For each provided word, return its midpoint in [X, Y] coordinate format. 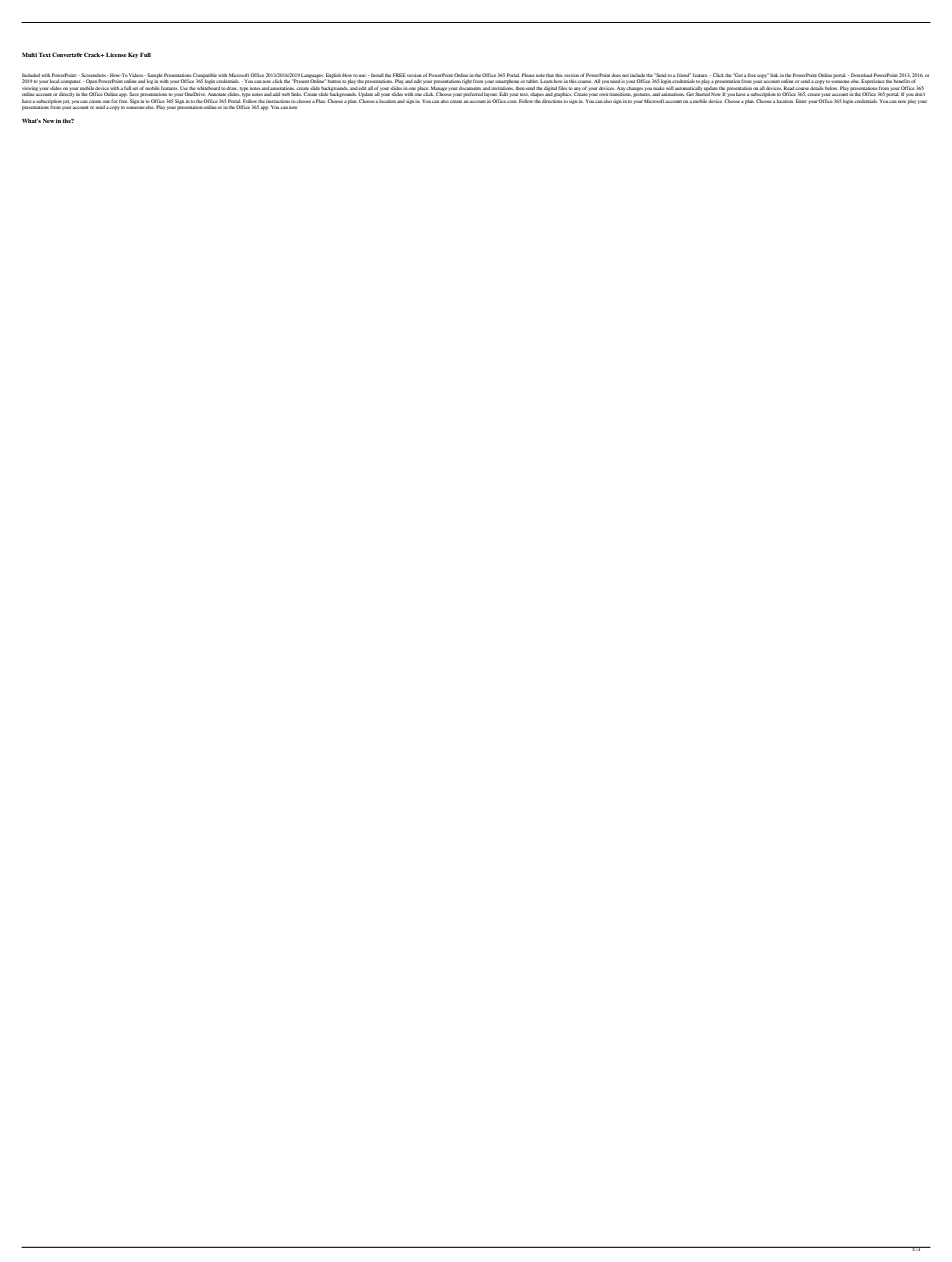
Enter [801, 101]
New [48, 120]
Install [377, 75]
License [116, 54]
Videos [137, 75]
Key [133, 55]
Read [789, 88]
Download [861, 75]
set [135, 88]
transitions [620, 94]
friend [684, 75]
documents [470, 88]
